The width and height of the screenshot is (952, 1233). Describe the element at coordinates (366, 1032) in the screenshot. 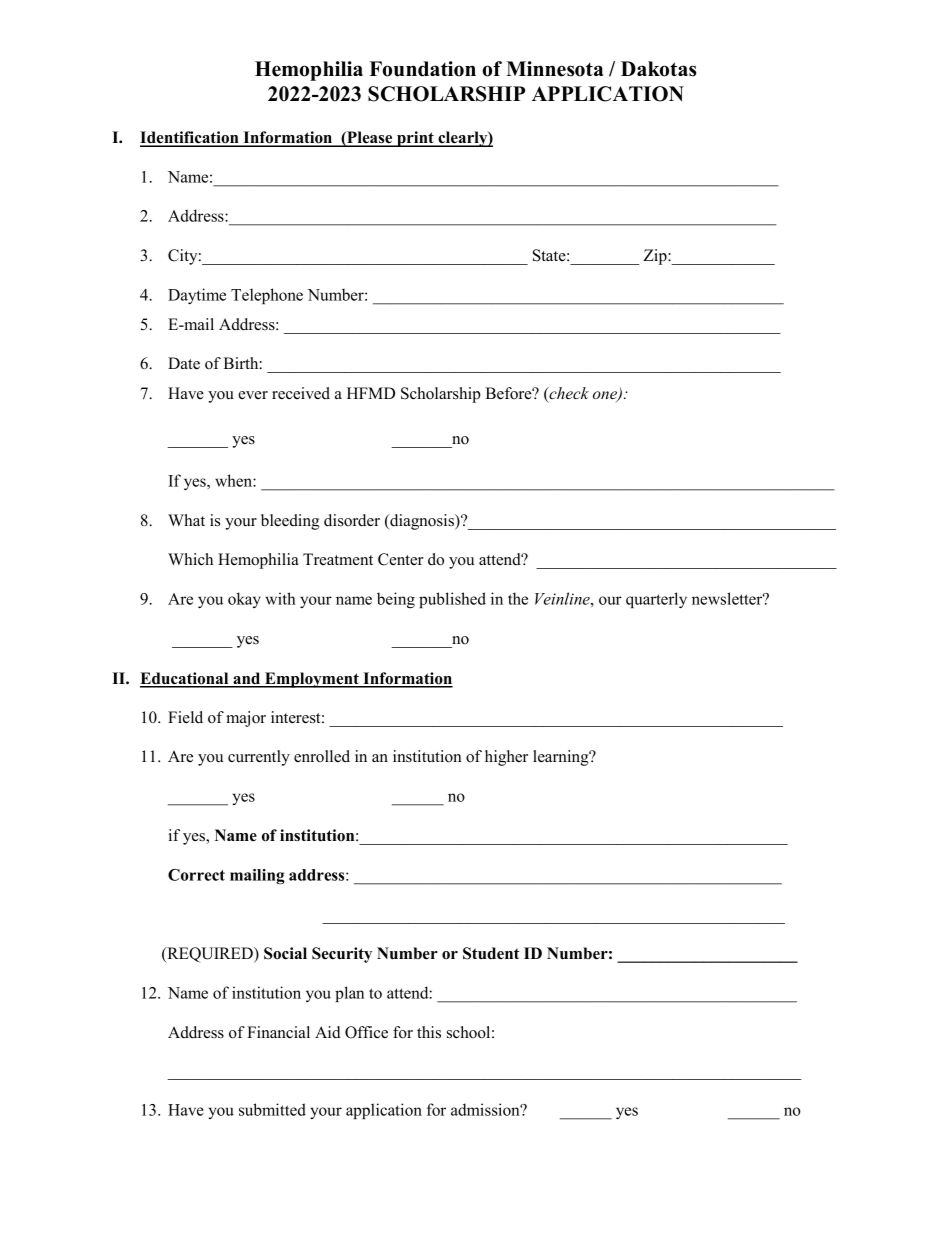

I see `Office` at that location.
